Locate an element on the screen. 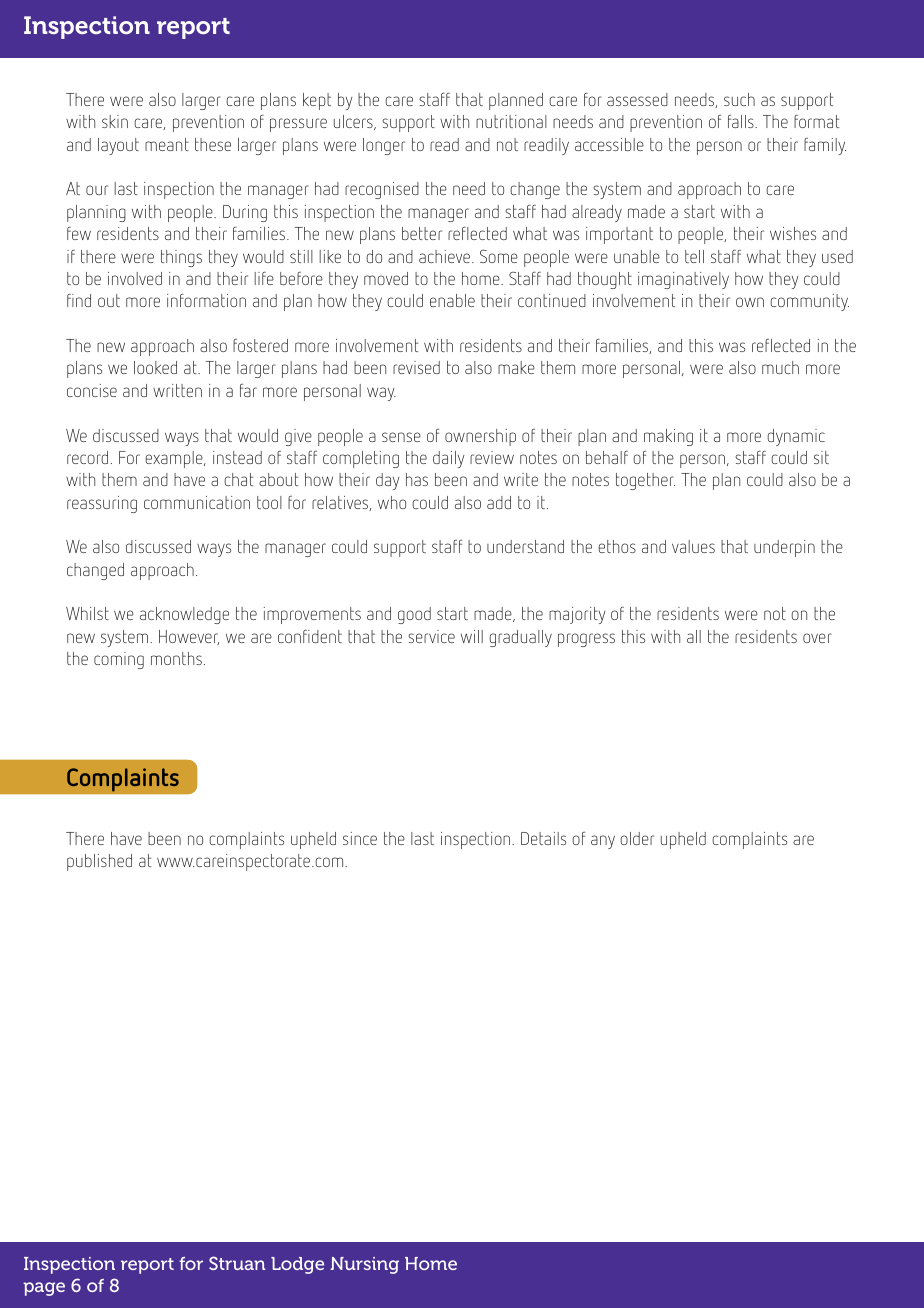 The height and width of the screenshot is (1308, 924). longer is located at coordinates (384, 146).
